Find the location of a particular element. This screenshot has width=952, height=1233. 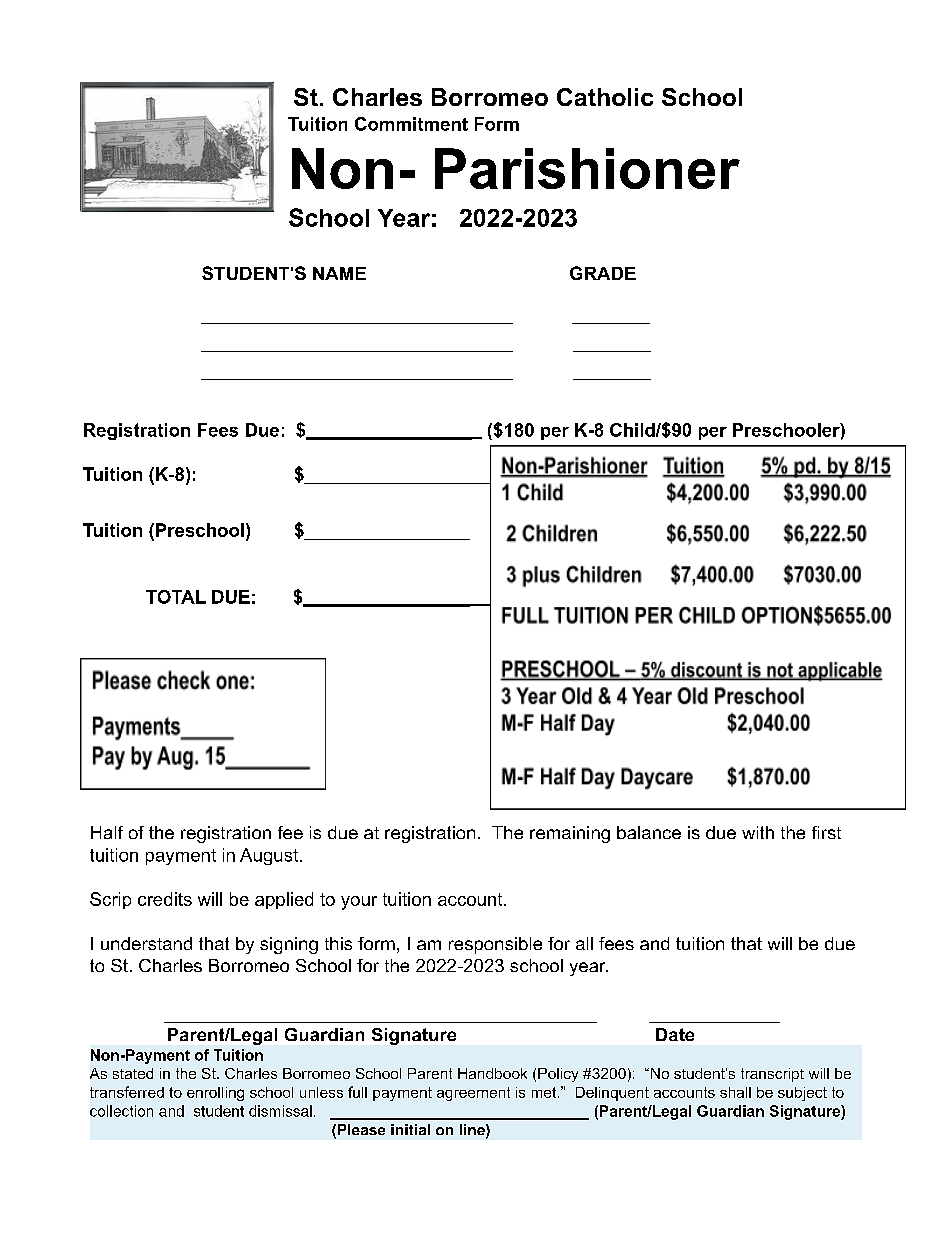

August is located at coordinates (269, 856).
